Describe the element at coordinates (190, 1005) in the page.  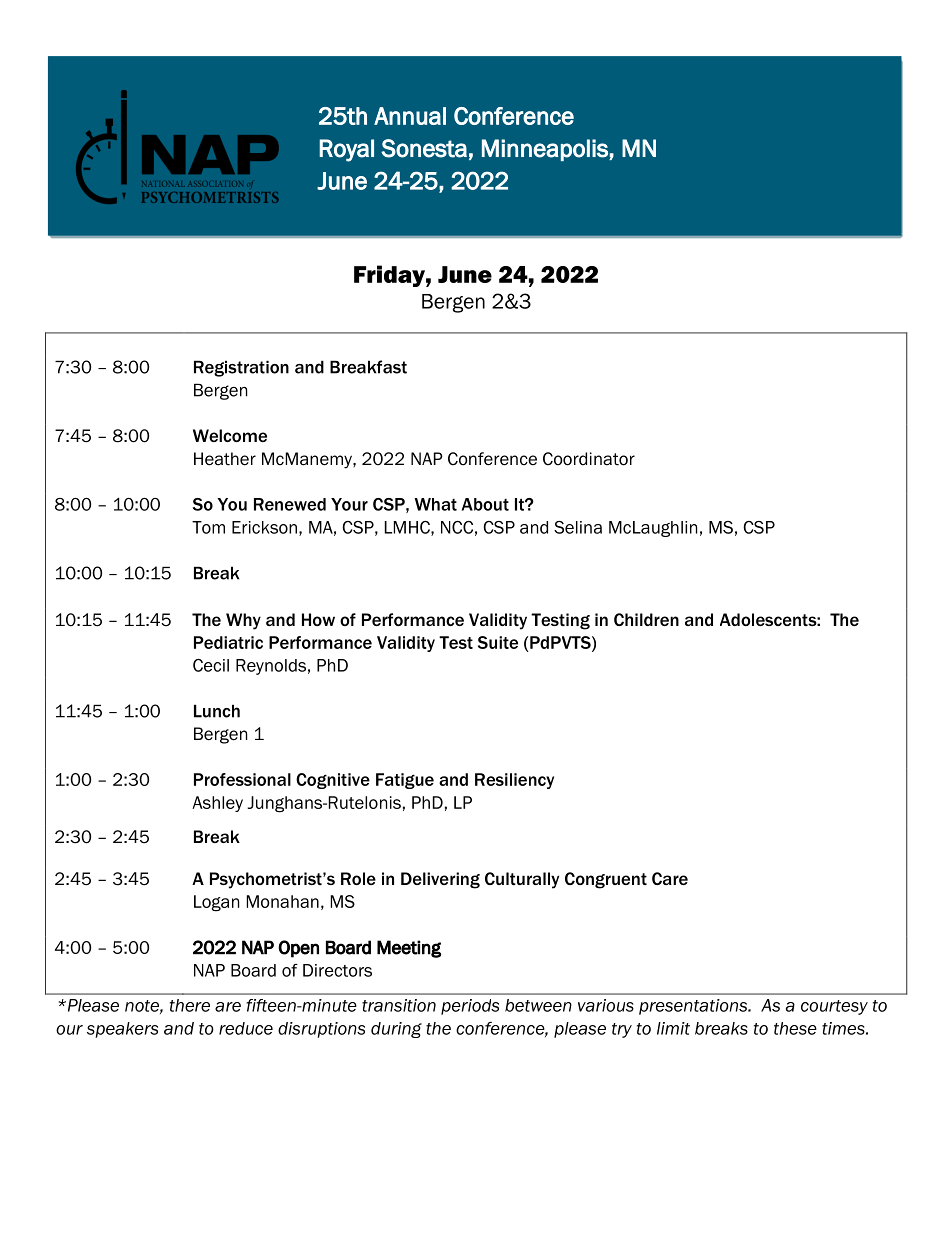
I see `there` at that location.
